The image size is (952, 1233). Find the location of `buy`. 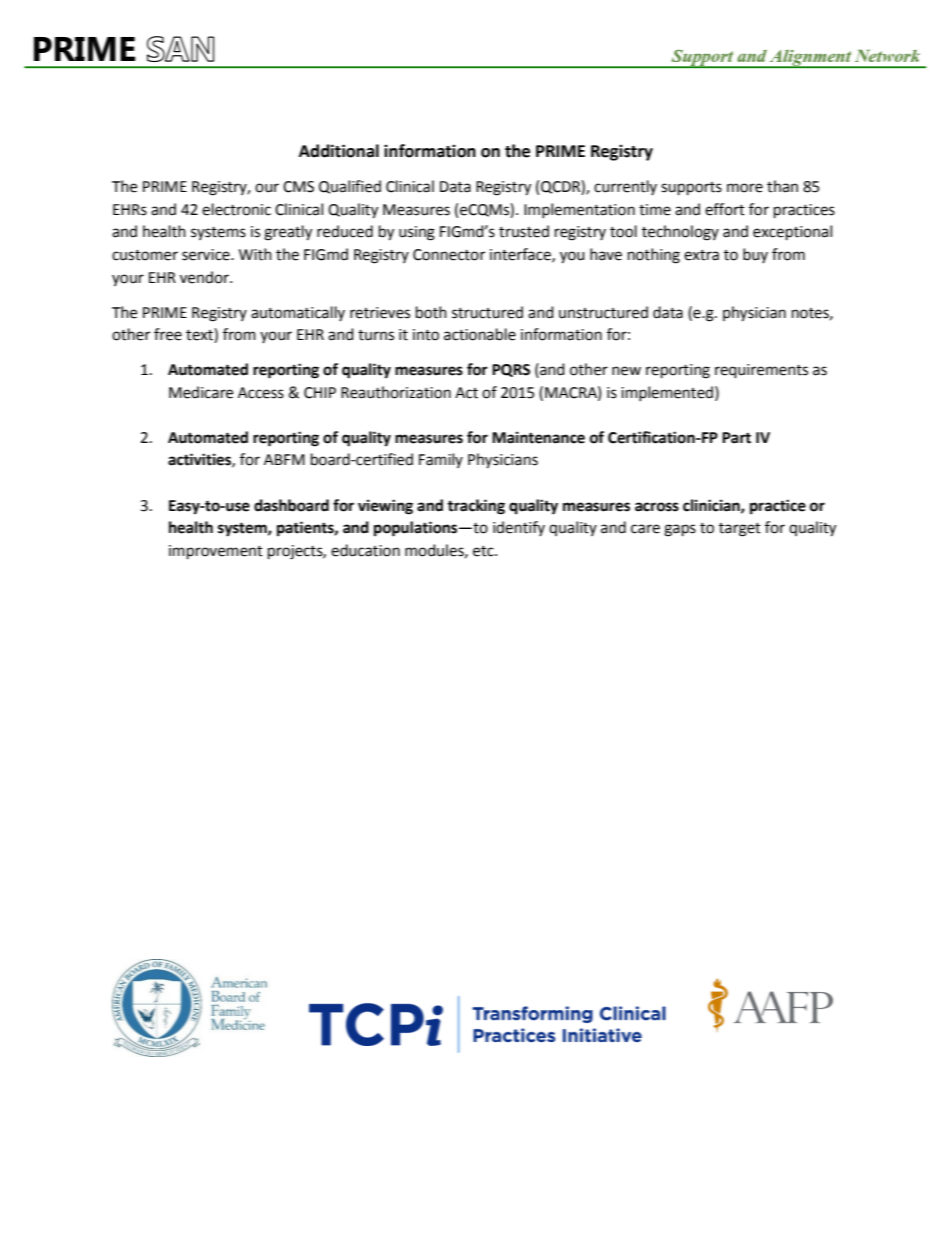

buy is located at coordinates (755, 255).
